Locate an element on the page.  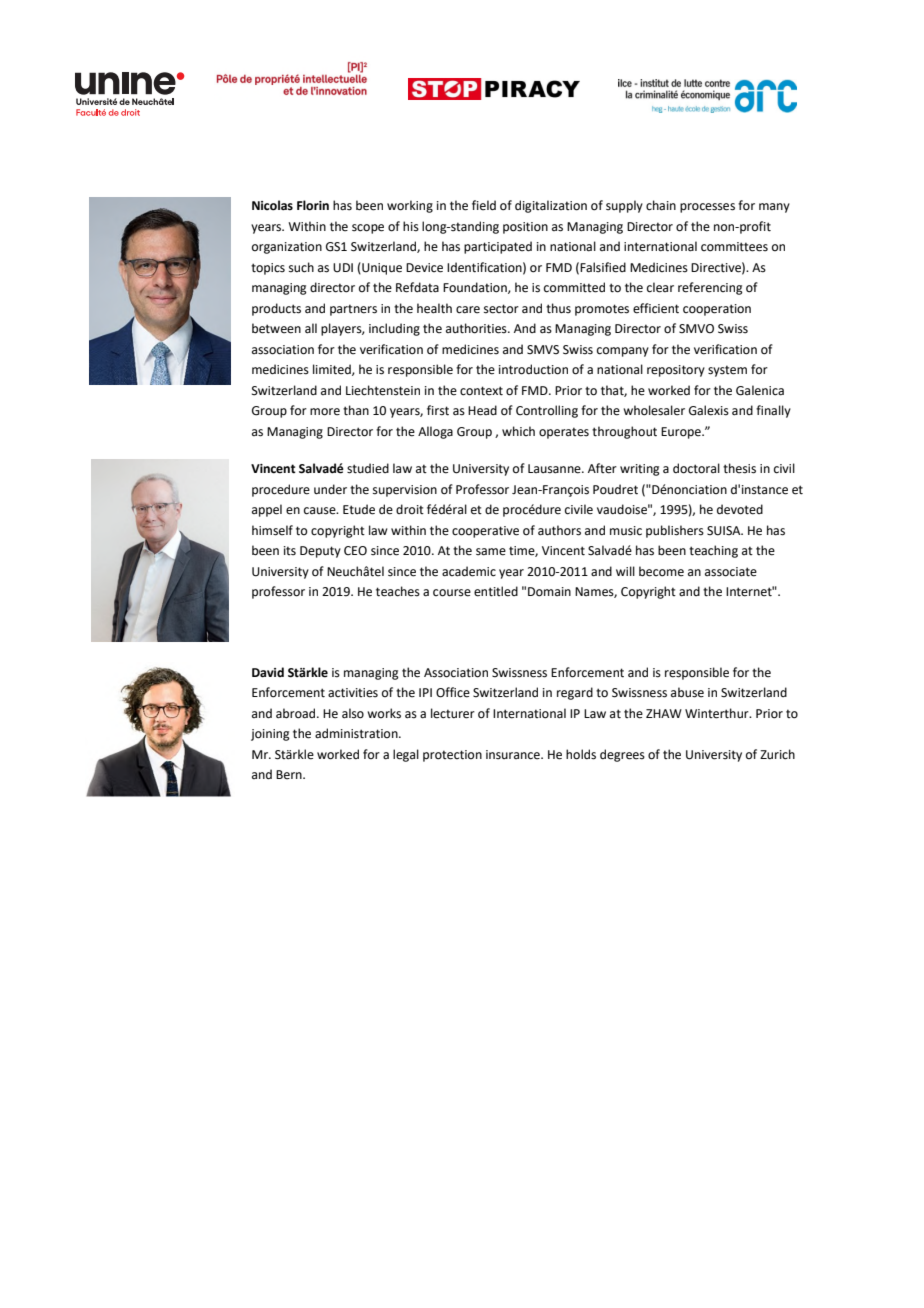
committees is located at coordinates (734, 247).
